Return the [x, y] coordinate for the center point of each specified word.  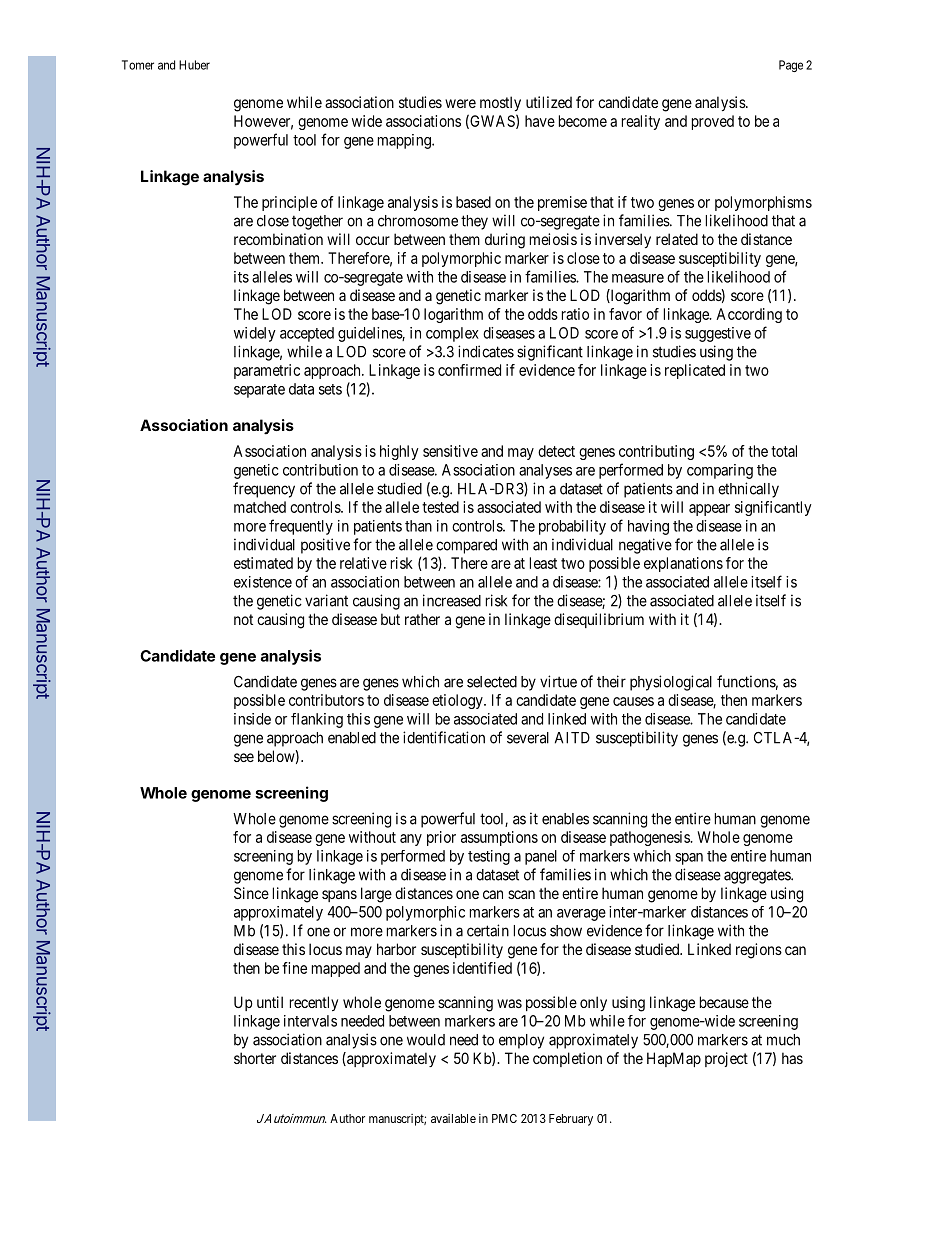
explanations [683, 564]
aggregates [758, 876]
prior [441, 838]
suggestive [718, 334]
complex [452, 334]
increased [452, 600]
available [453, 1118]
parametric [267, 371]
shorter [255, 1058]
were [460, 103]
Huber [194, 65]
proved [713, 122]
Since [251, 893]
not [243, 619]
